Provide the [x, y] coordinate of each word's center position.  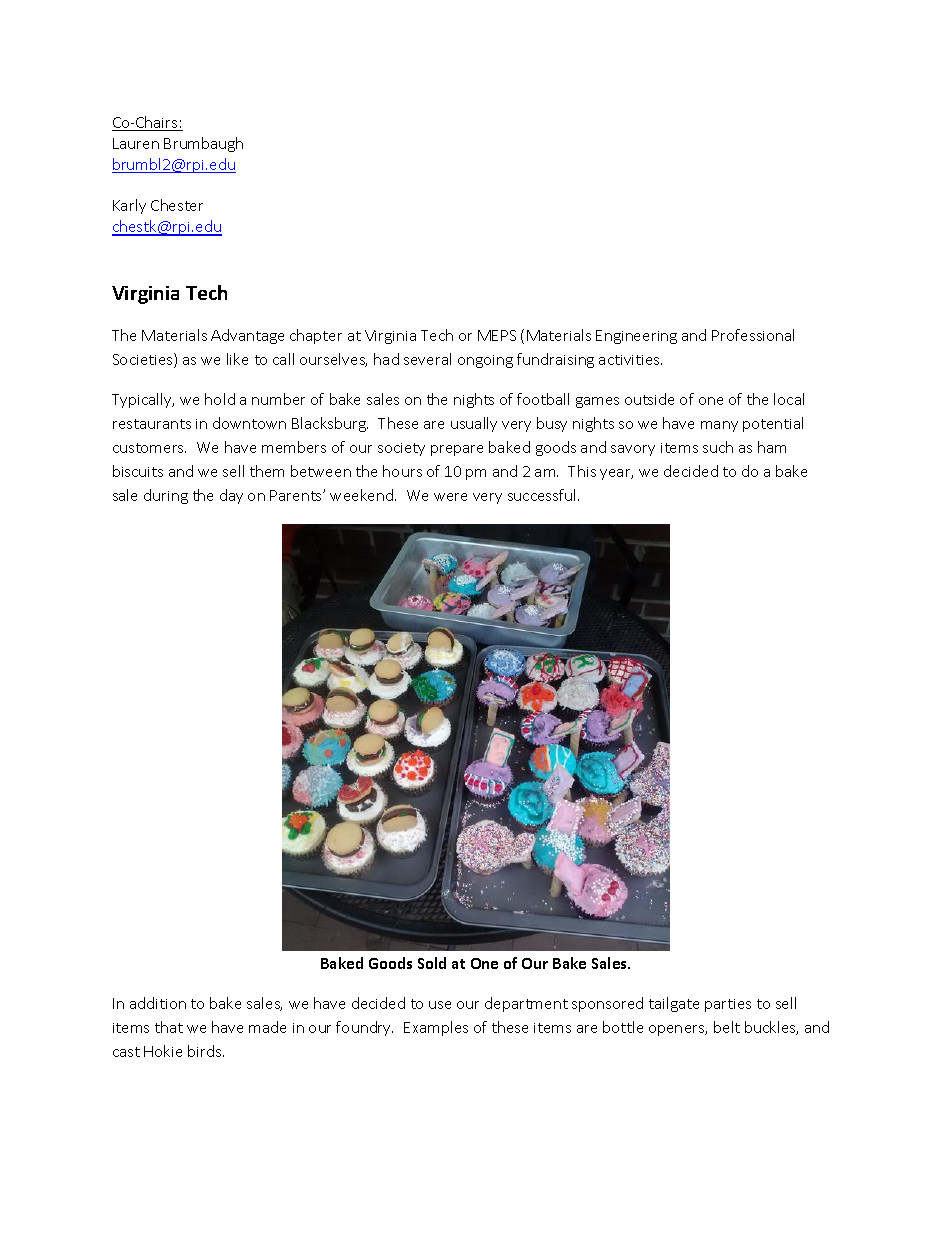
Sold [432, 963]
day [231, 496]
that [169, 1027]
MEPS [497, 335]
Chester [177, 205]
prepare [457, 450]
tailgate [674, 1004]
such [718, 447]
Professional [753, 335]
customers [149, 448]
